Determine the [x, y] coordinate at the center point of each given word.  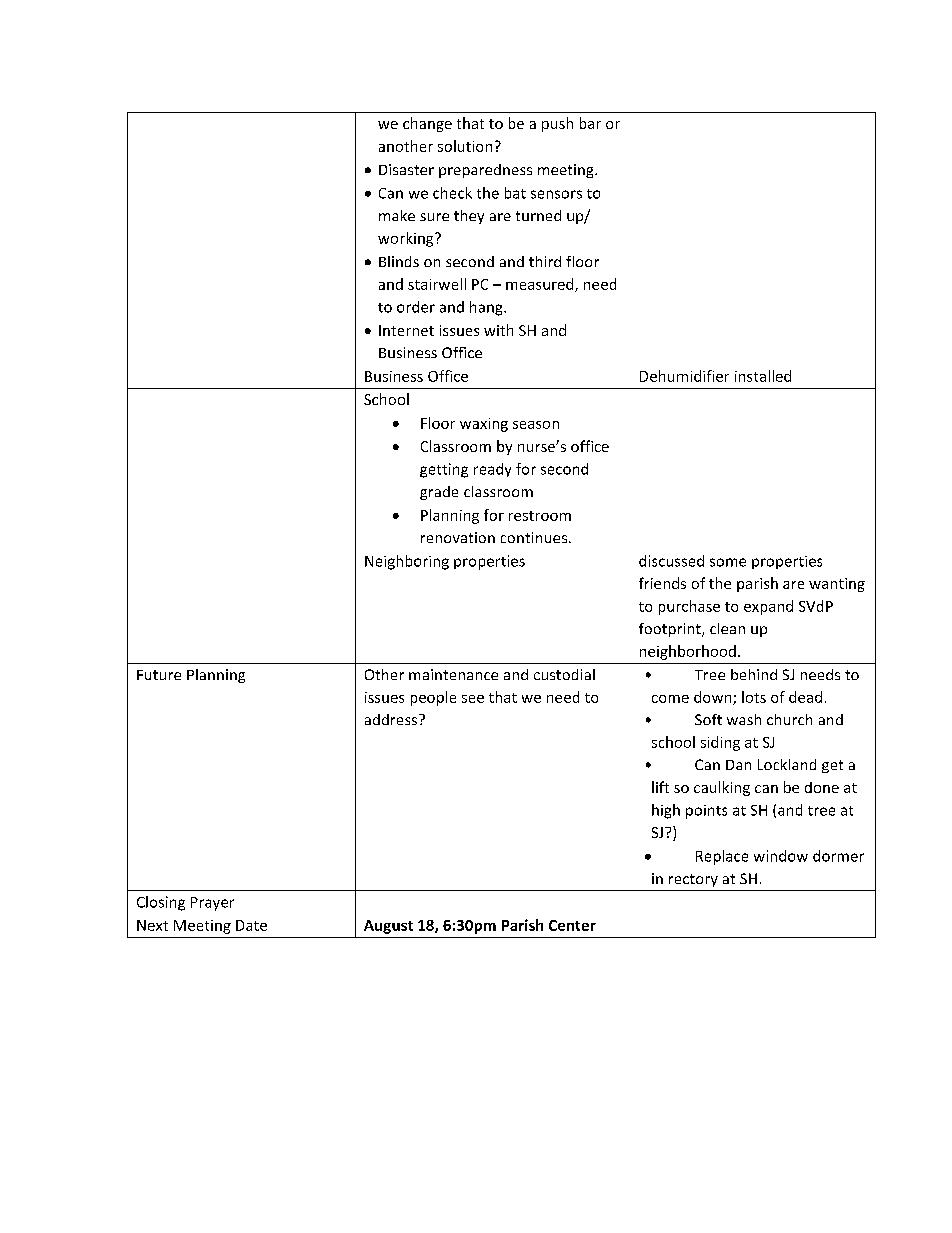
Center [572, 925]
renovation [458, 537]
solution [465, 146]
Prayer [212, 904]
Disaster [406, 169]
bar [590, 123]
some [728, 562]
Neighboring [407, 562]
